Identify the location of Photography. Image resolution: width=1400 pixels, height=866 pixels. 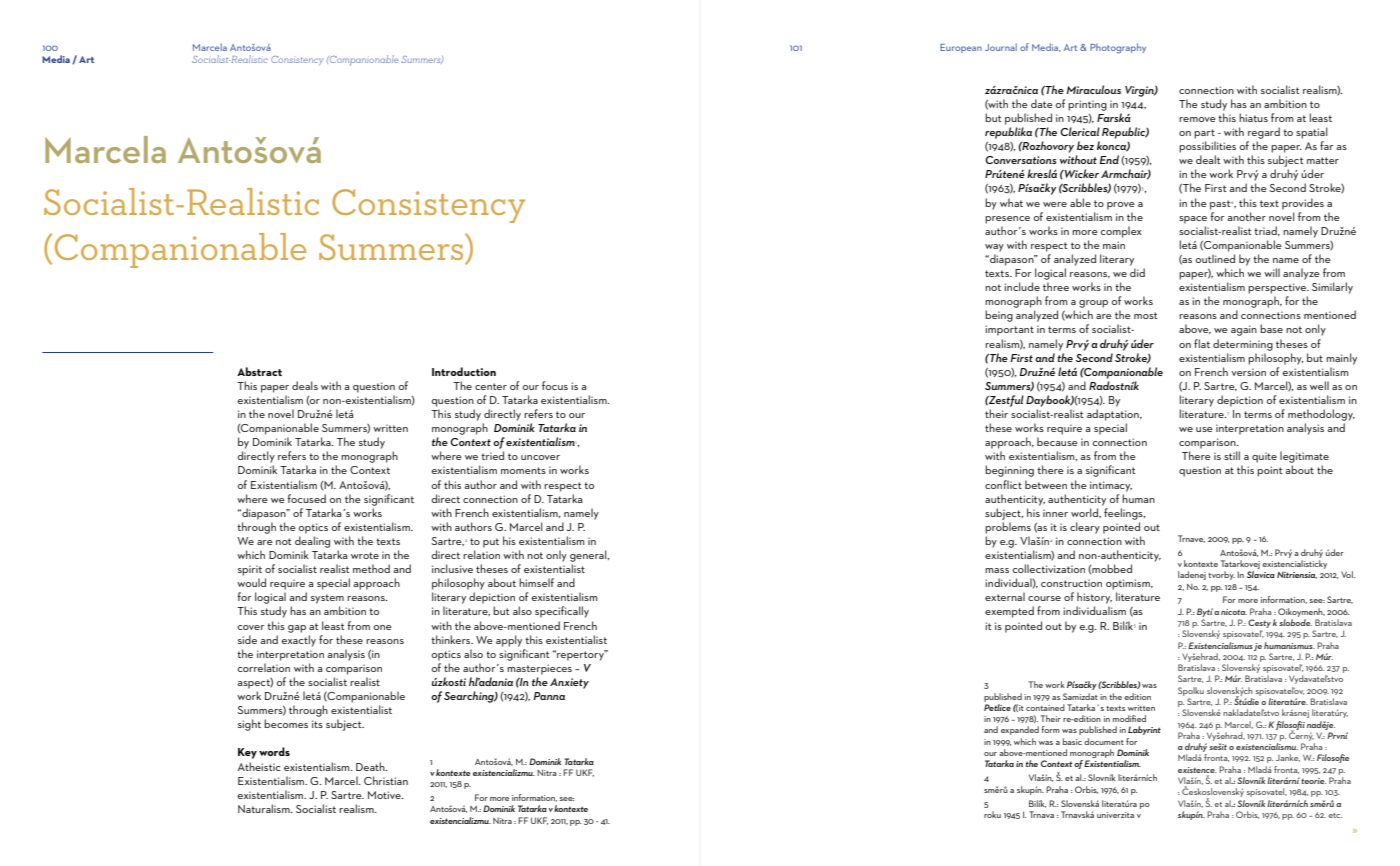
(1118, 48).
